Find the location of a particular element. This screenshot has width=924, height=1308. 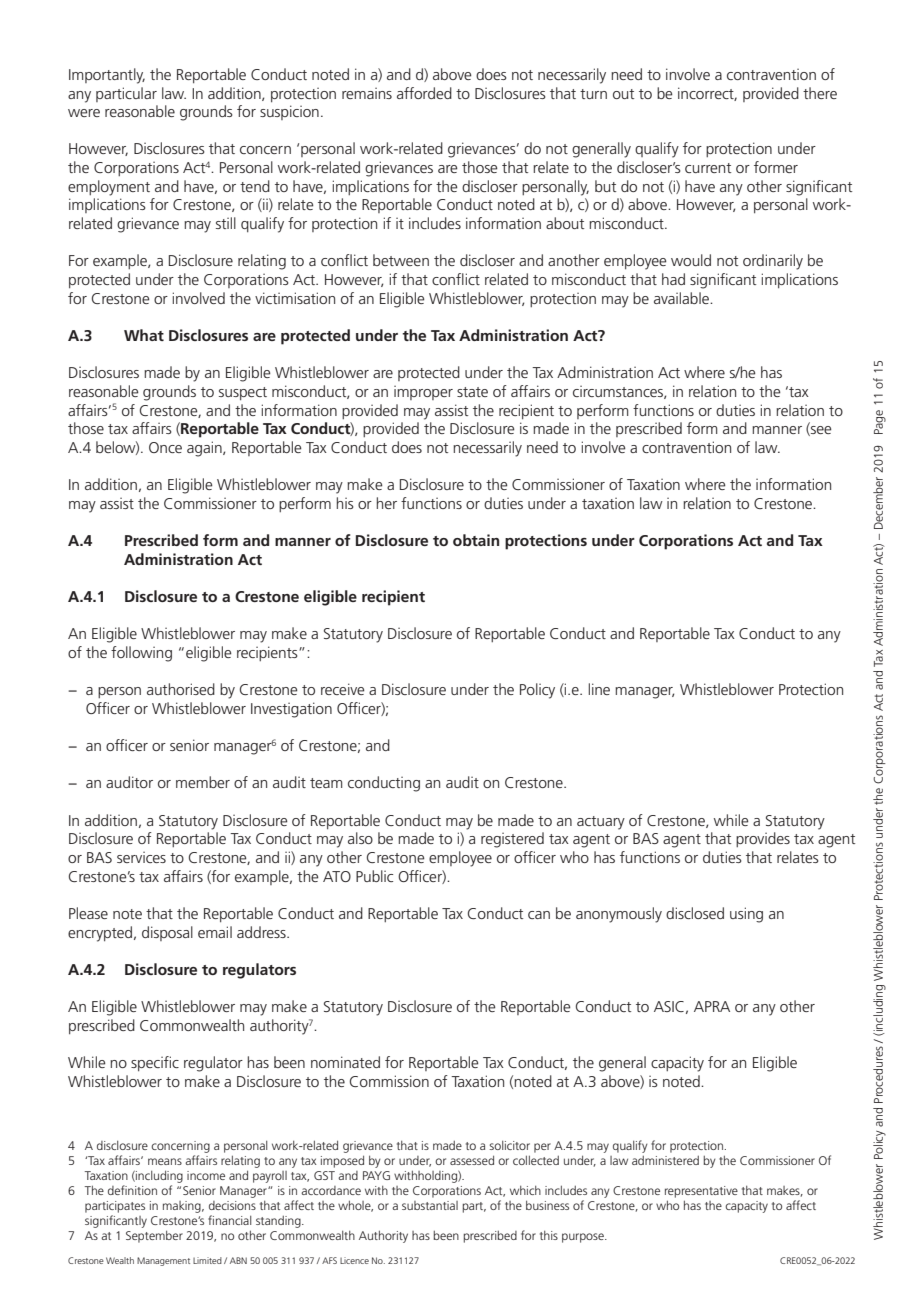

September is located at coordinates (154, 1236).
